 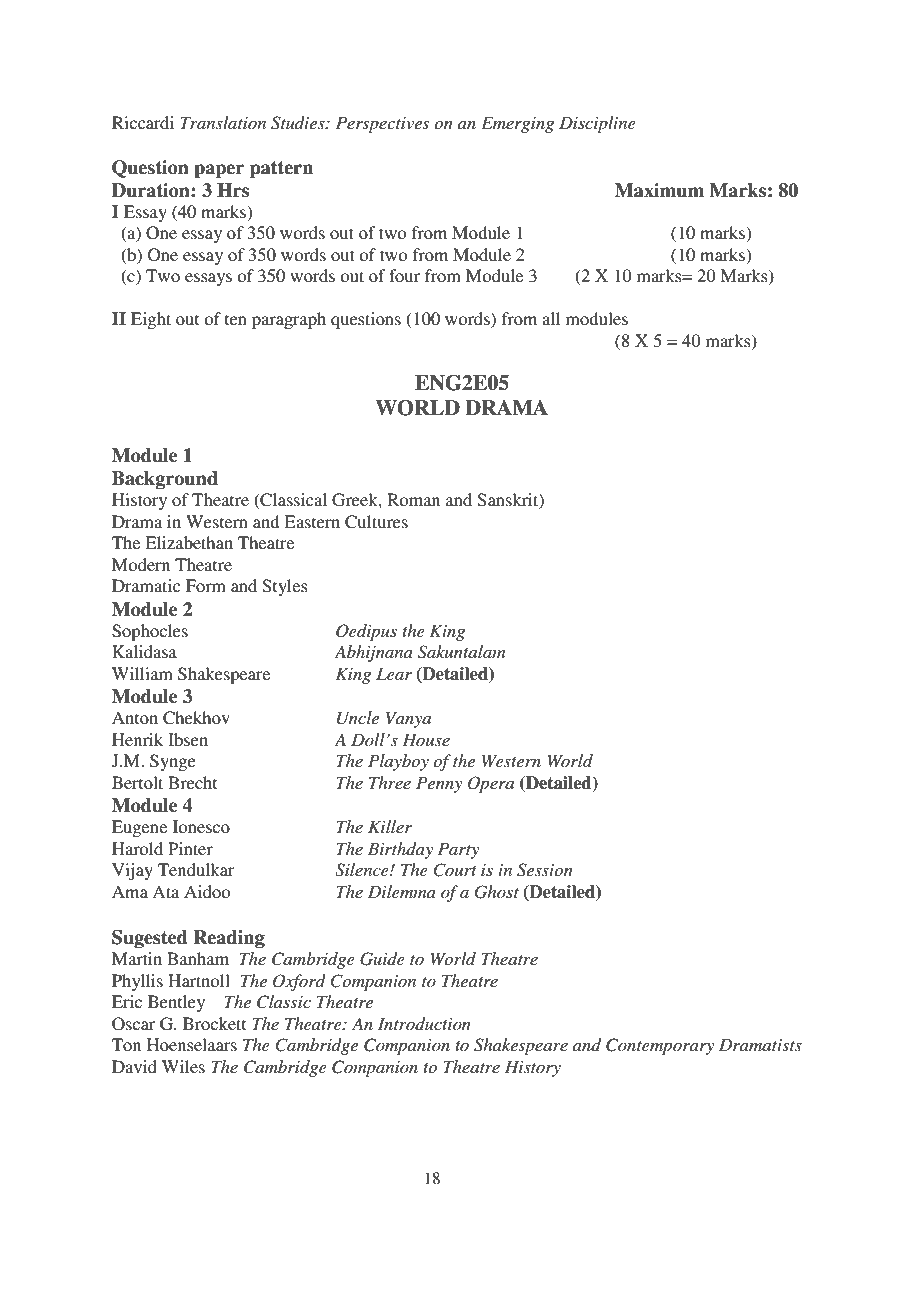 I want to click on Ionesco, so click(x=201, y=826).
